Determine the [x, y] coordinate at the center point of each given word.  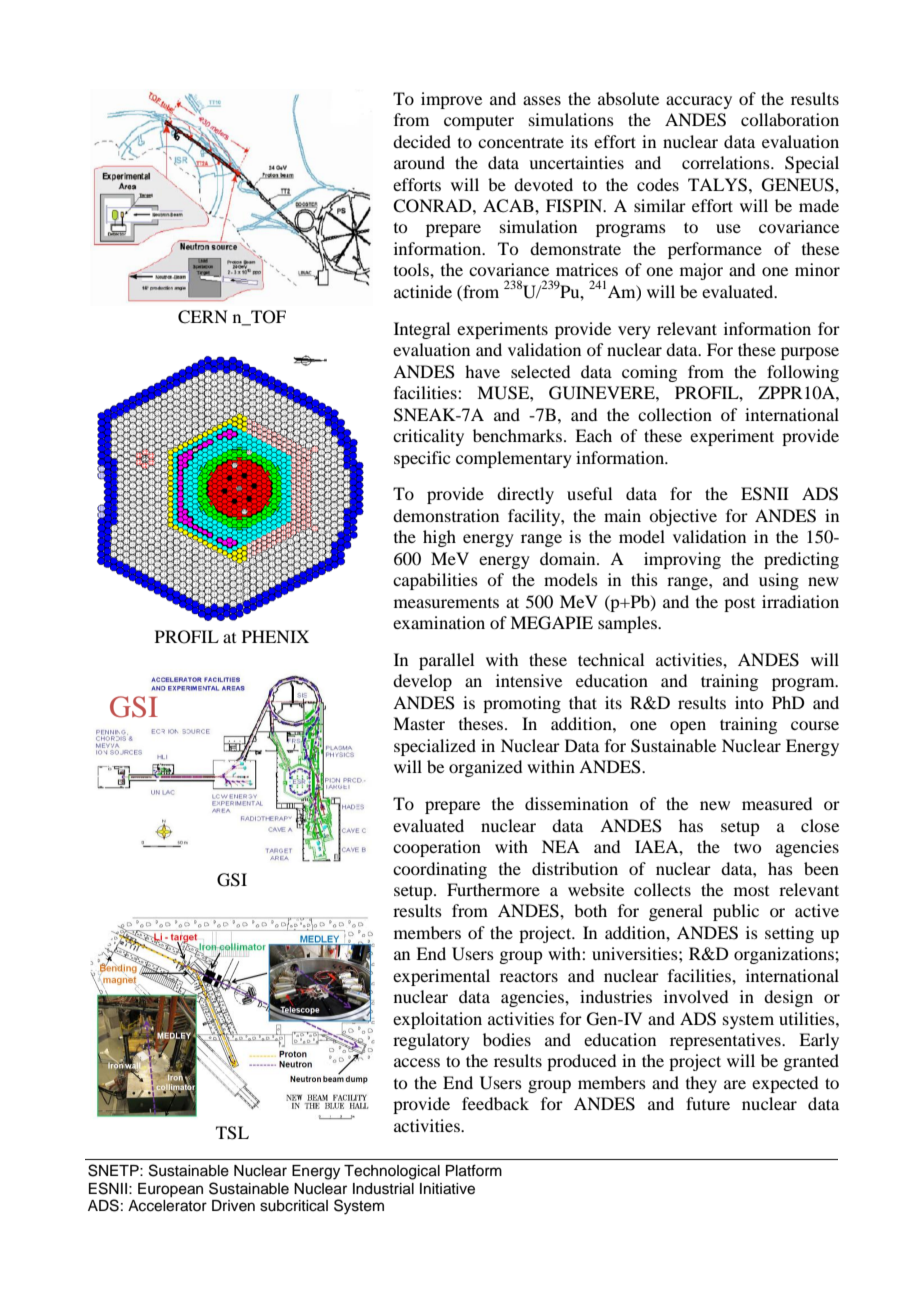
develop [422, 682]
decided [422, 141]
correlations [727, 162]
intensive [529, 680]
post [739, 605]
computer [479, 123]
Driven [233, 1206]
